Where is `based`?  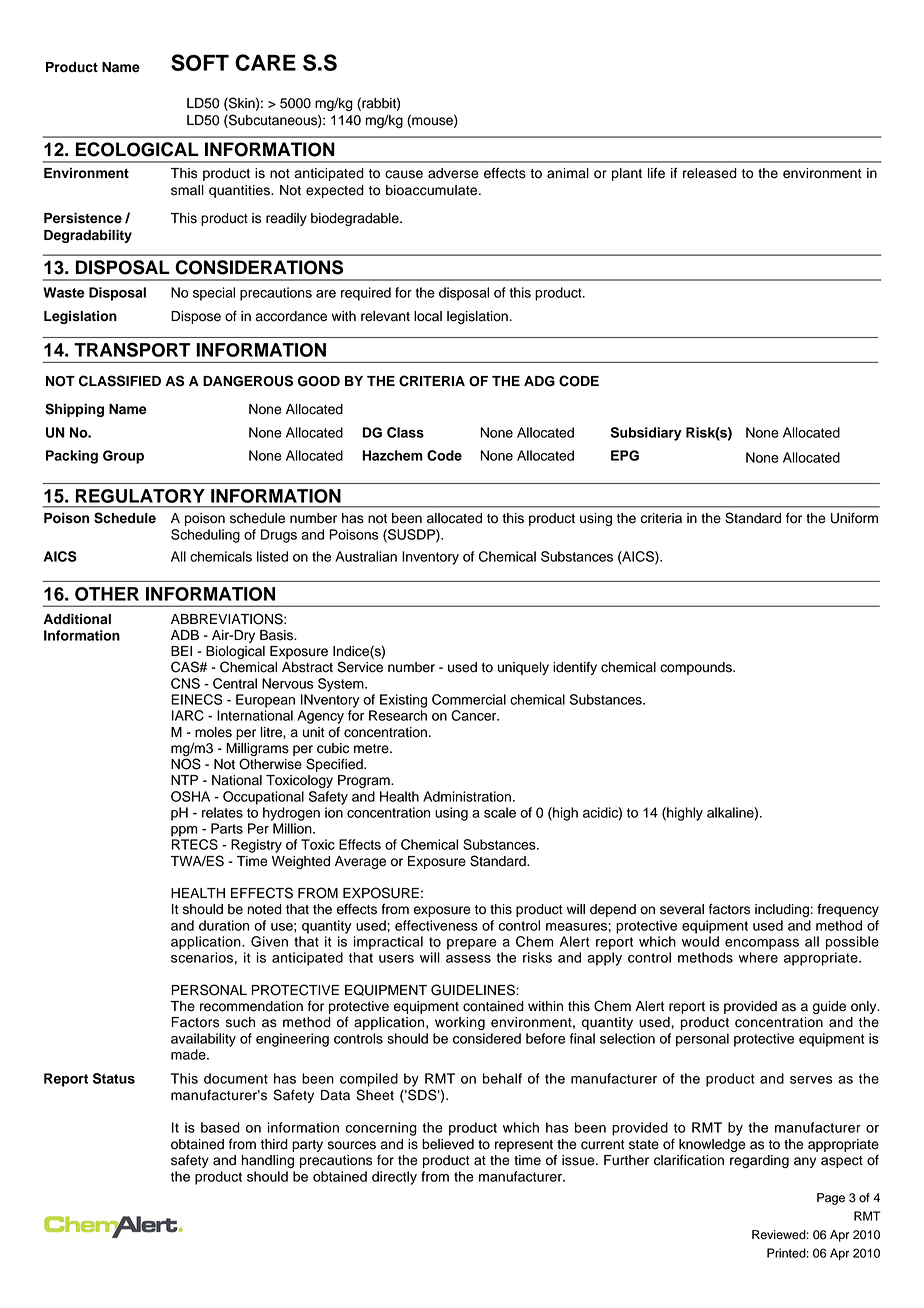
based is located at coordinates (220, 1127).
